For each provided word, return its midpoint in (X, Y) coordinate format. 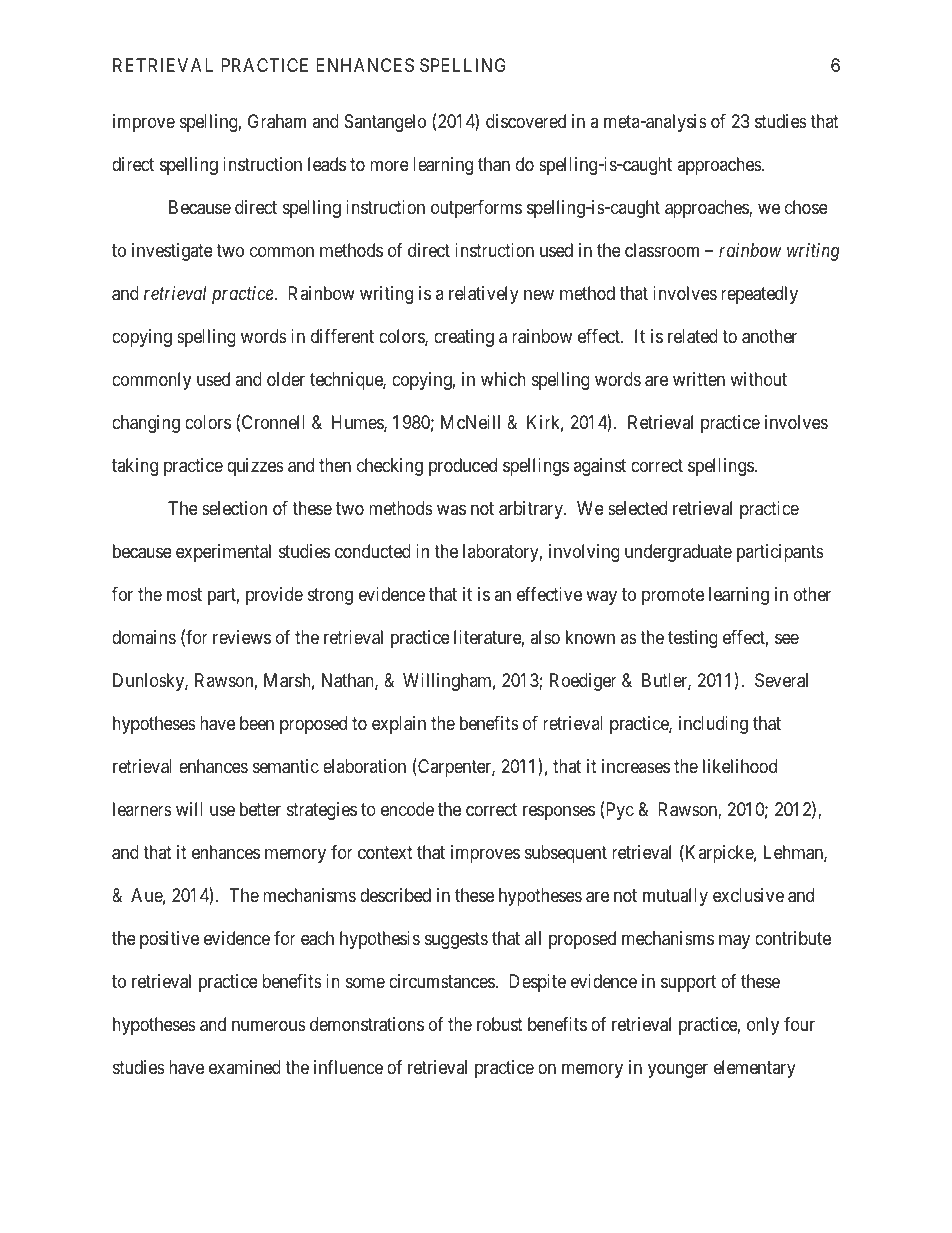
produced (463, 467)
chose (806, 207)
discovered (526, 121)
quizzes (255, 467)
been (257, 723)
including (713, 725)
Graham (277, 121)
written (699, 379)
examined (245, 1067)
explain (399, 725)
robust (500, 1024)
